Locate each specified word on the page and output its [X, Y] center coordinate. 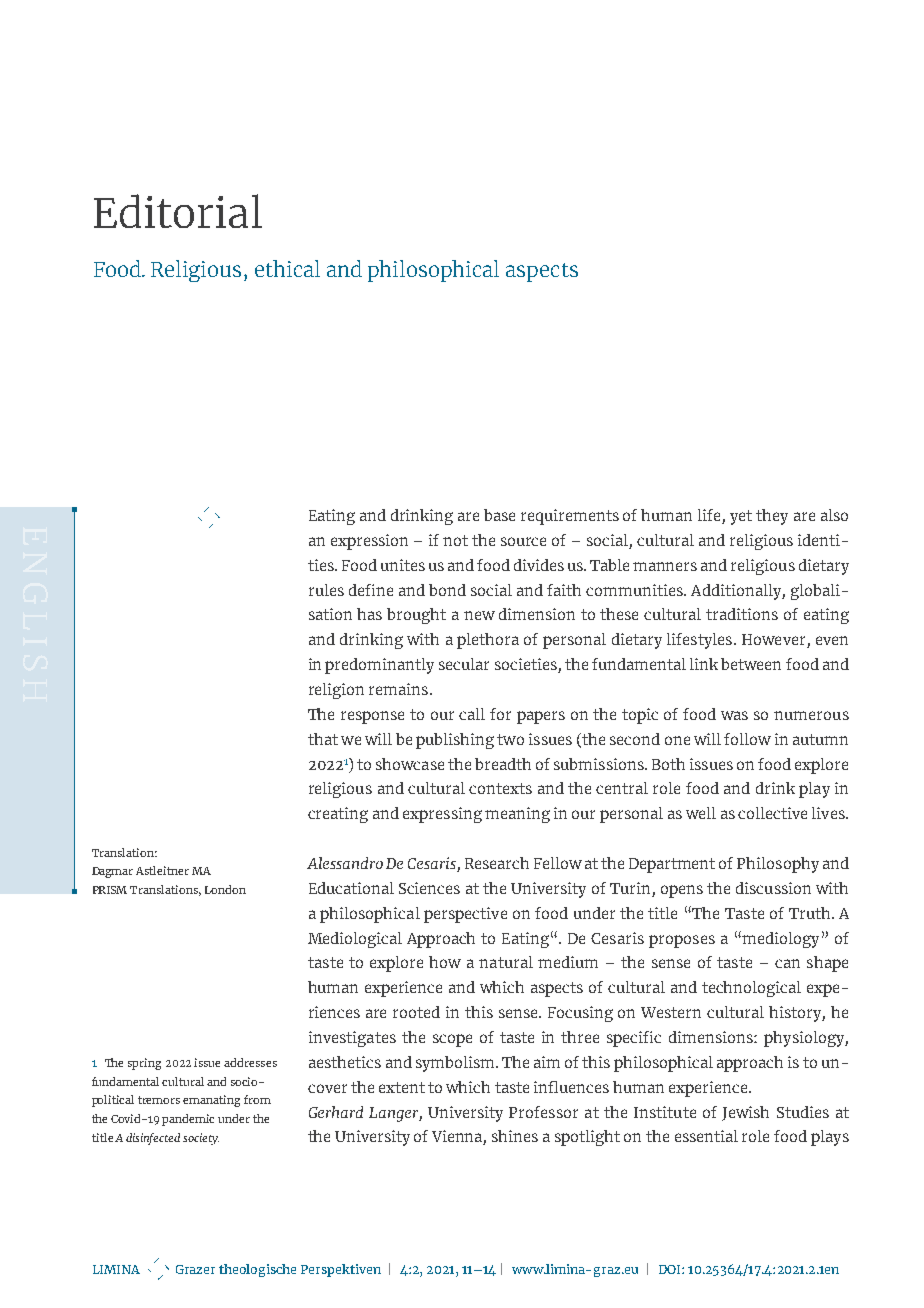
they [772, 517]
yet [741, 517]
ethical [287, 268]
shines [515, 1136]
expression [369, 542]
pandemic [188, 1120]
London [225, 889]
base [499, 515]
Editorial [178, 211]
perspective [465, 915]
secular [464, 664]
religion [336, 691]
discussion [773, 888]
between [751, 664]
